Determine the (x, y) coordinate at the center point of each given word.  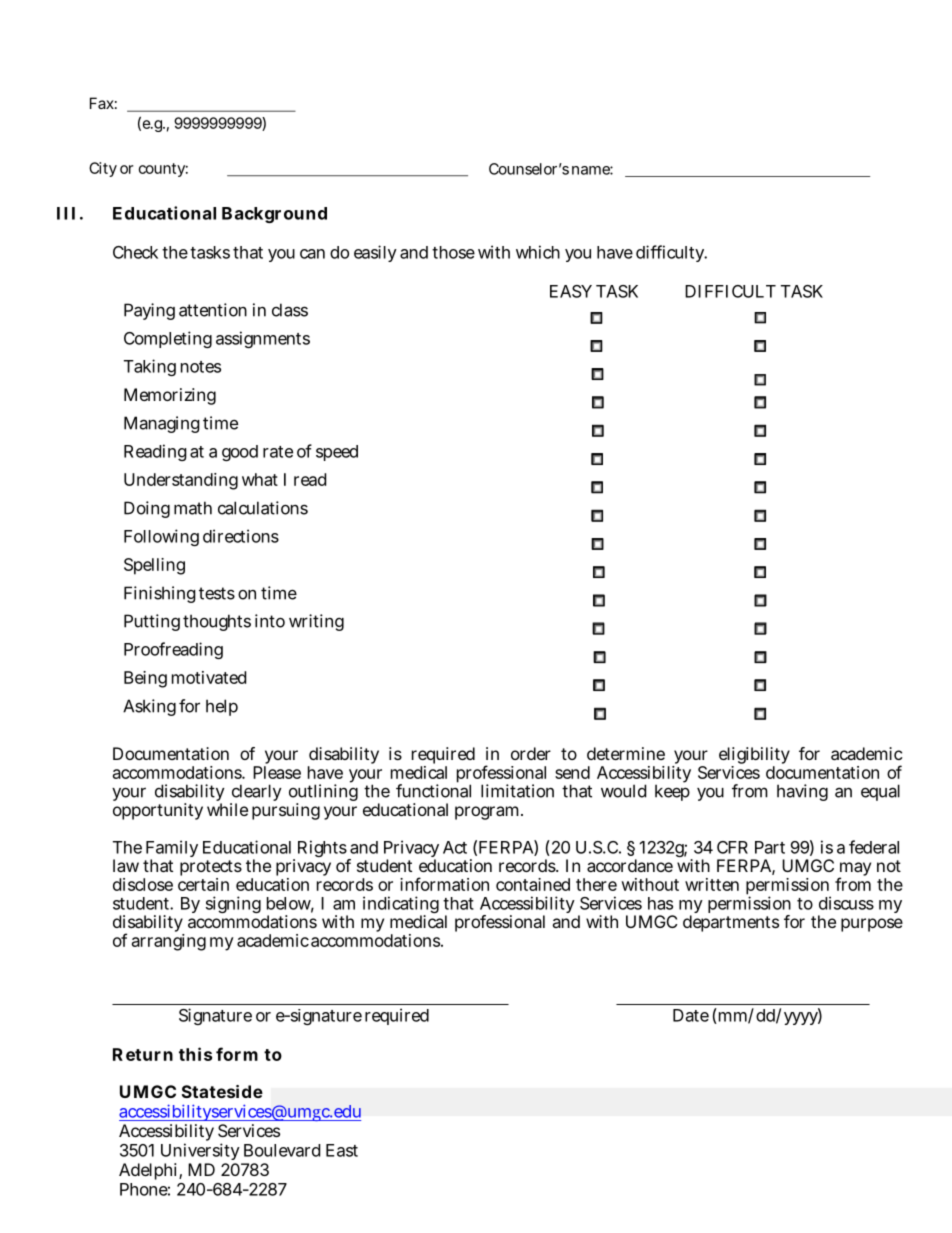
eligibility (754, 757)
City (103, 169)
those (453, 252)
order (531, 753)
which (538, 252)
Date (691, 1015)
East (342, 1150)
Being (145, 679)
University (200, 1151)
